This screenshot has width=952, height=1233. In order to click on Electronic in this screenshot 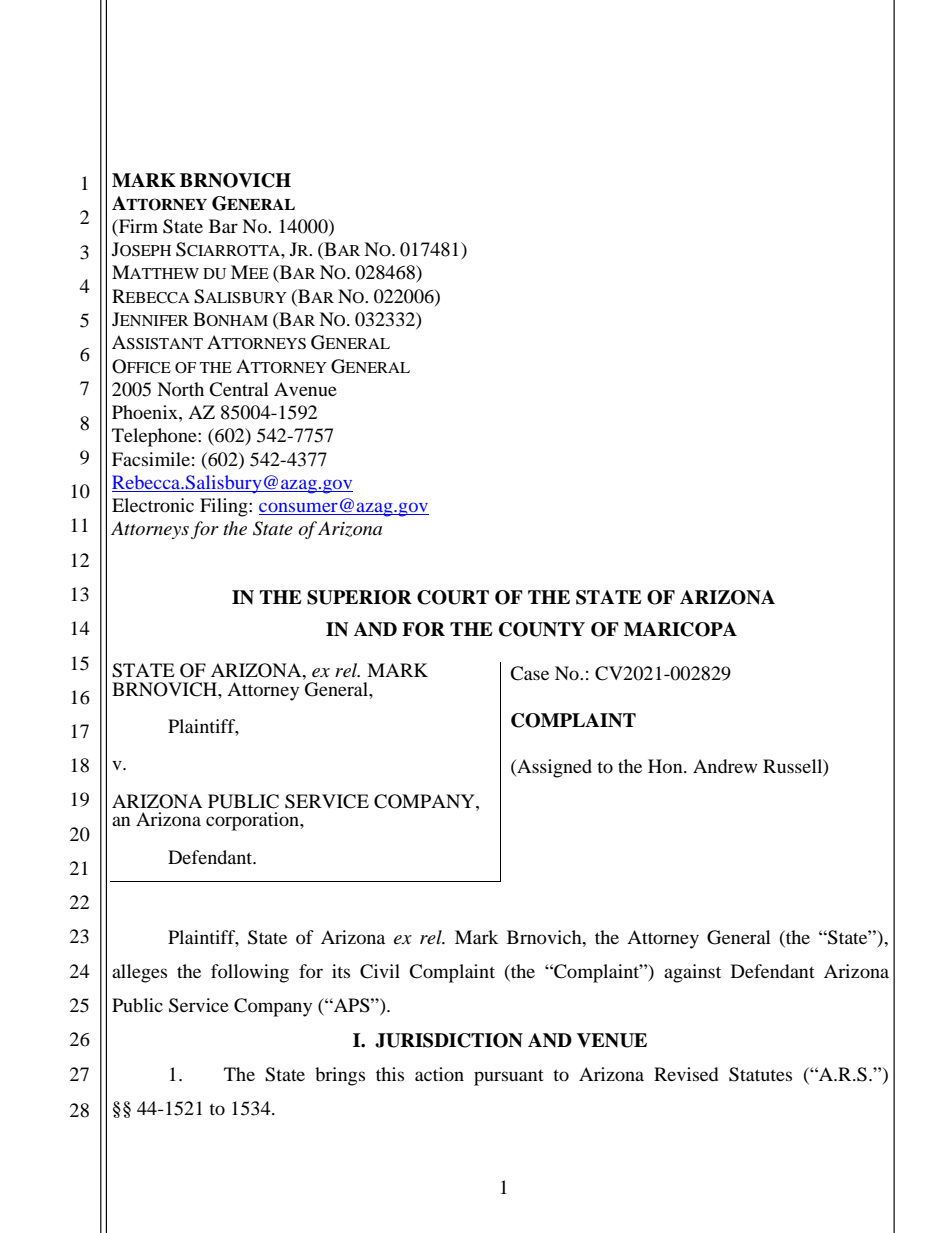, I will do `click(153, 505)`.
